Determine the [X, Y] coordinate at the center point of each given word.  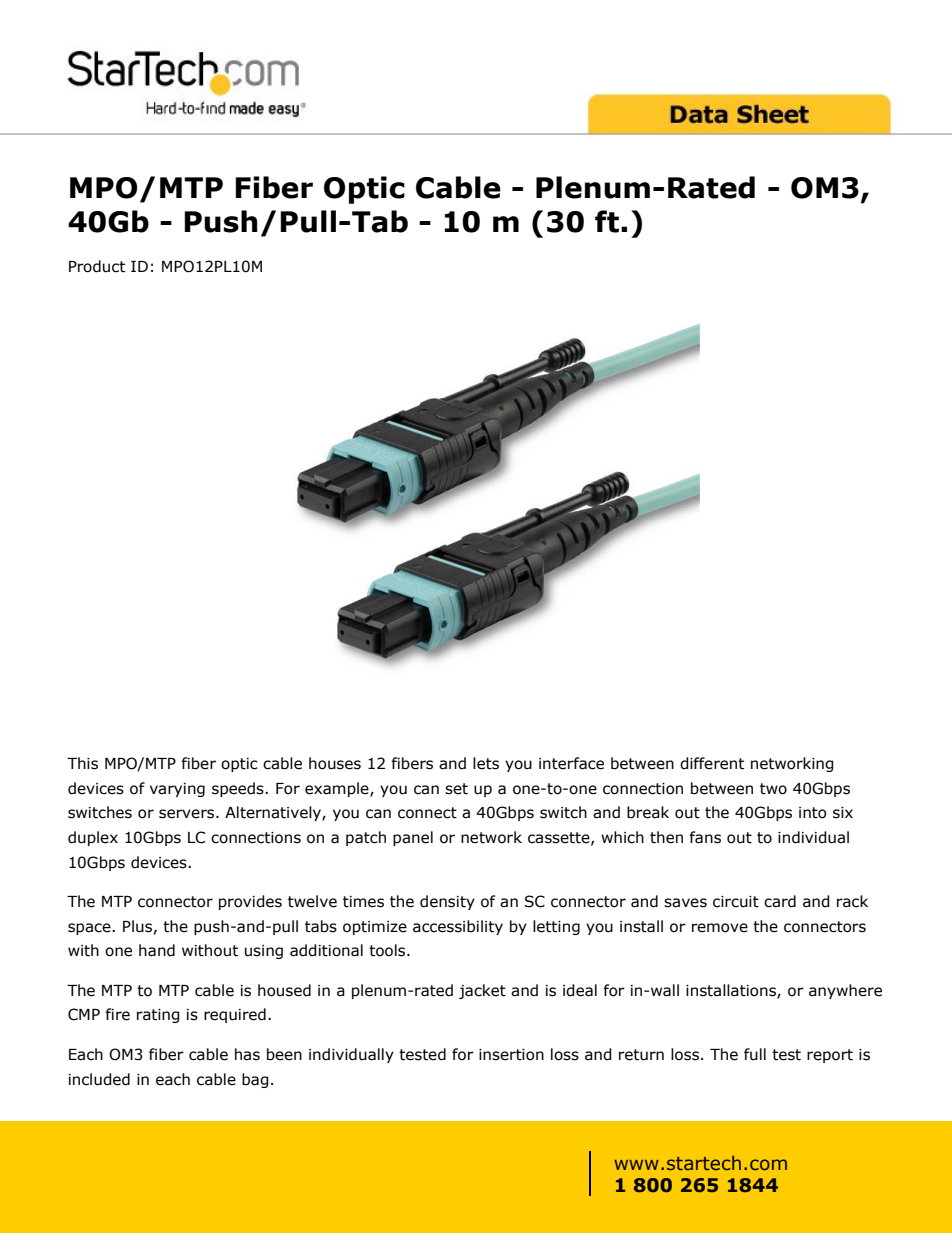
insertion [511, 1055]
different [712, 763]
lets [486, 763]
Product [97, 266]
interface [571, 763]
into [812, 813]
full [755, 1054]
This [82, 763]
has [247, 1054]
